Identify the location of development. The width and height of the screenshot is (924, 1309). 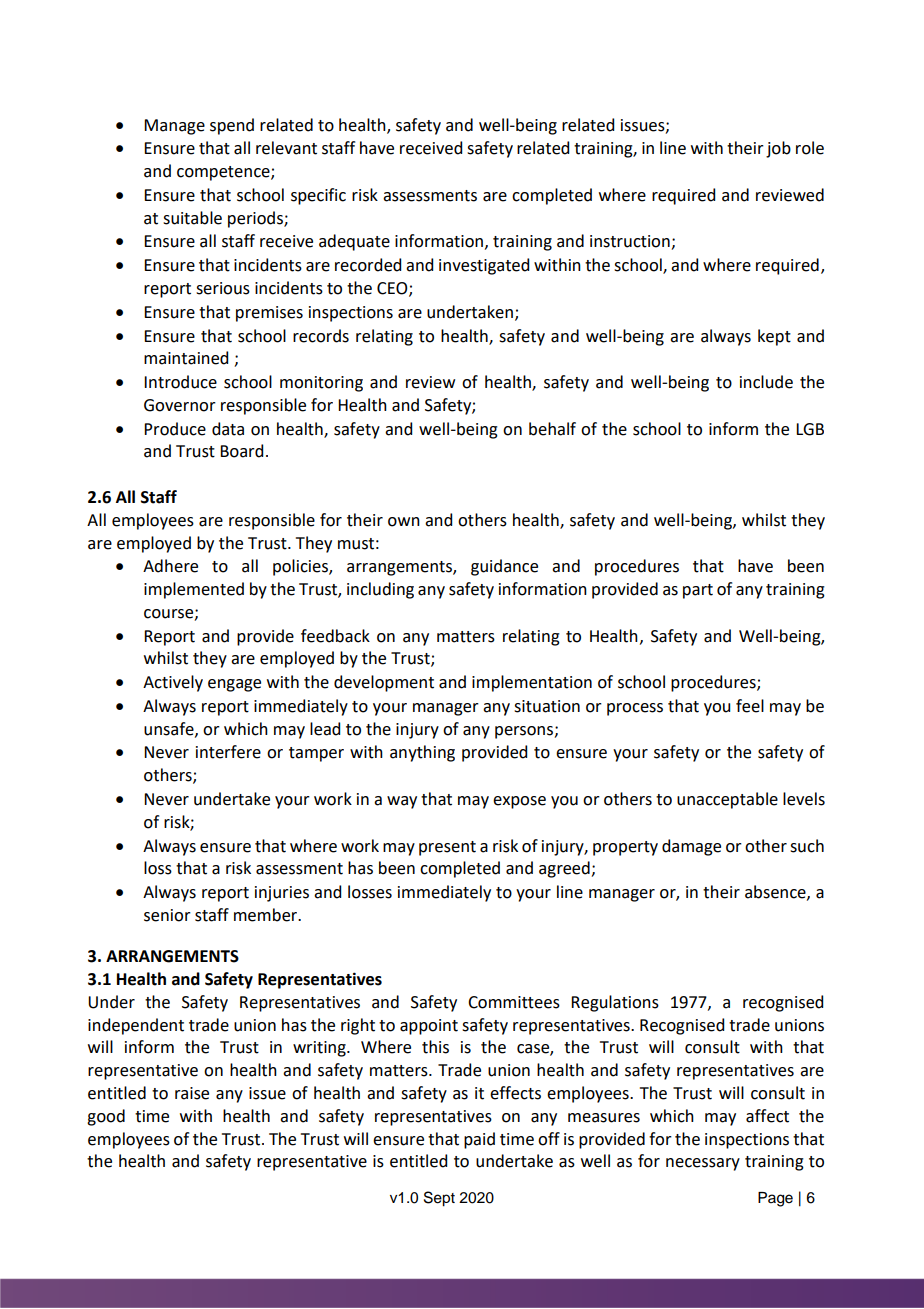
(384, 683).
